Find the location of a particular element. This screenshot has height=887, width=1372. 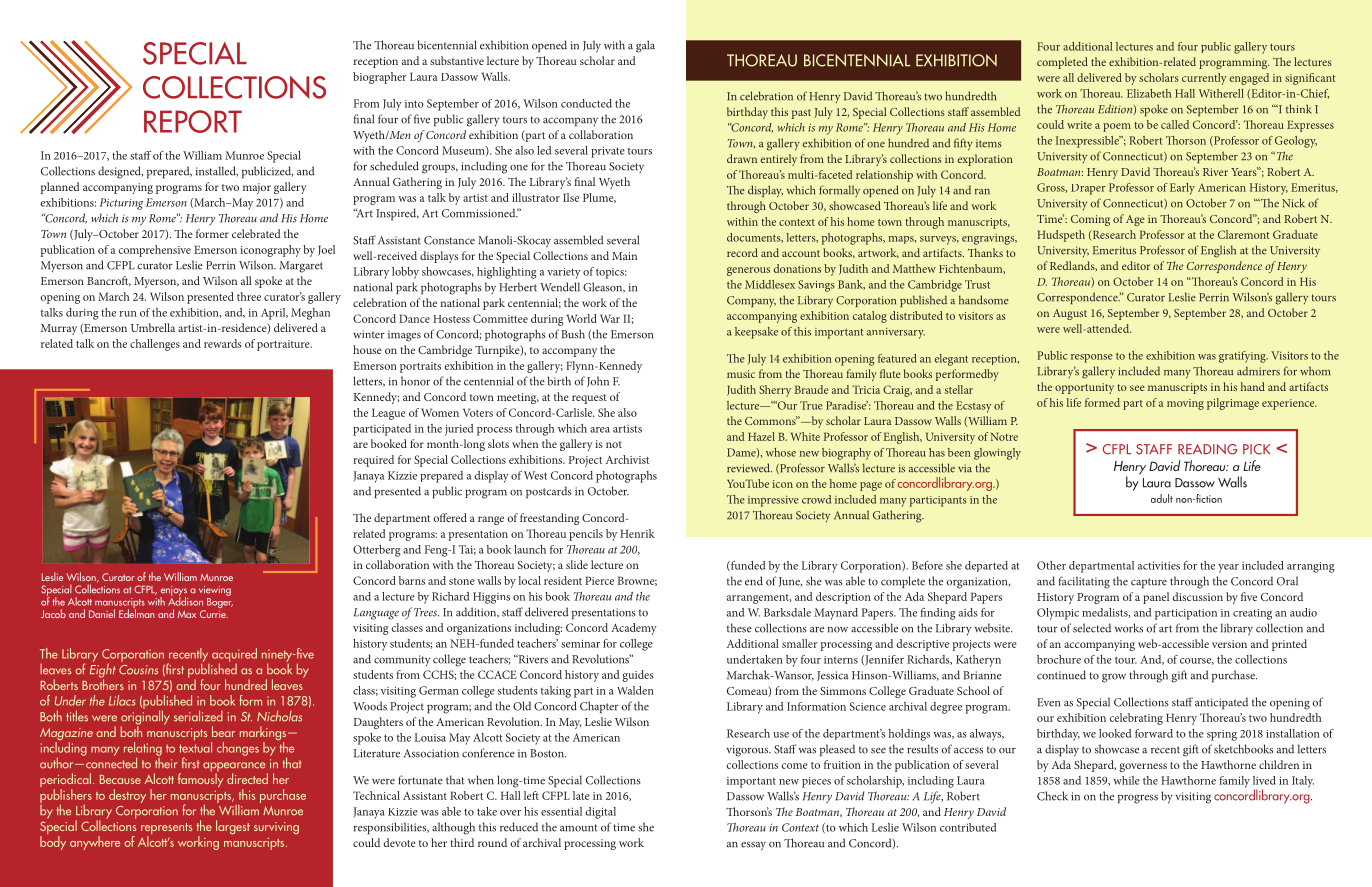

activities is located at coordinates (1159, 565).
